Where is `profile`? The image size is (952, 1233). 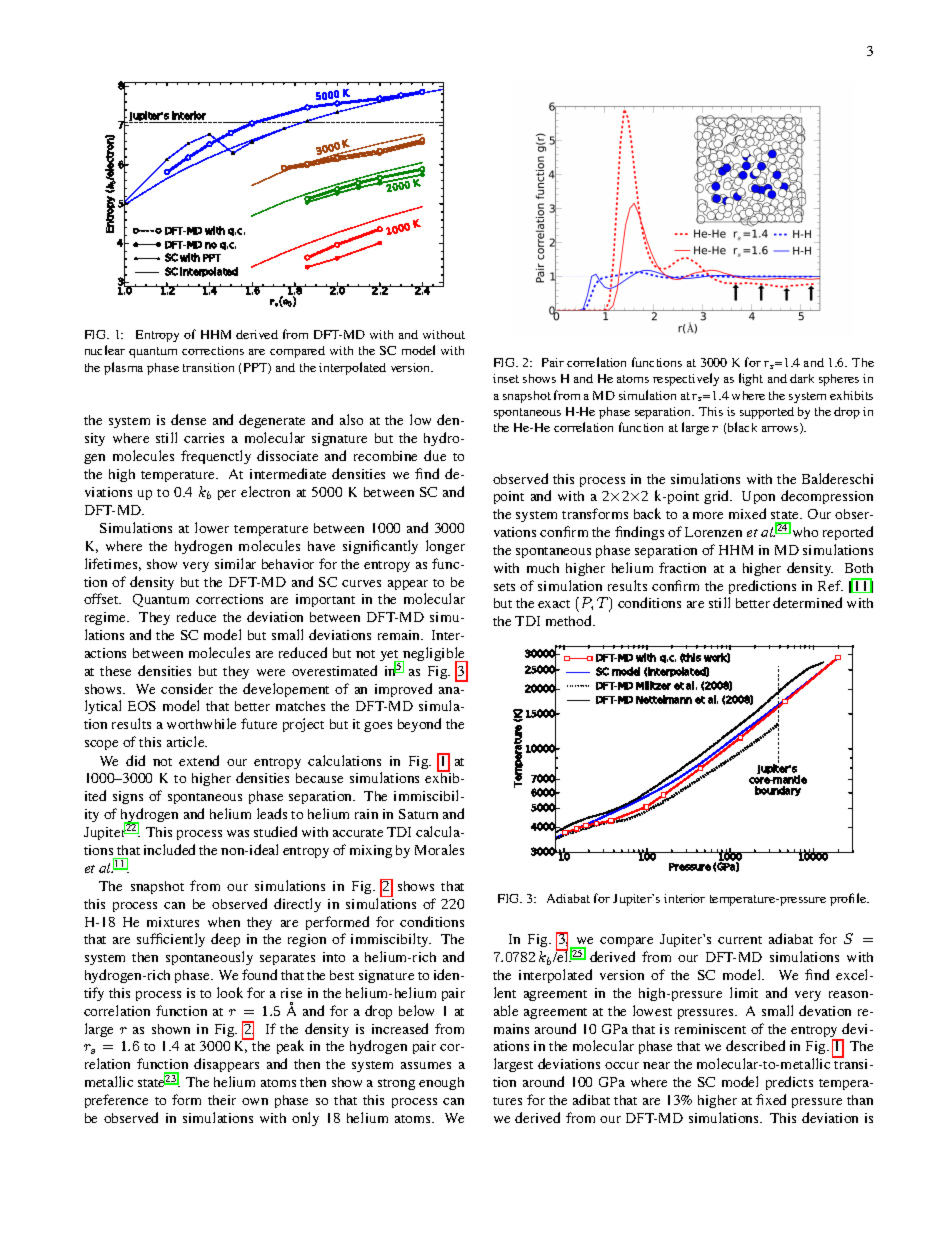
profile is located at coordinates (849, 899).
